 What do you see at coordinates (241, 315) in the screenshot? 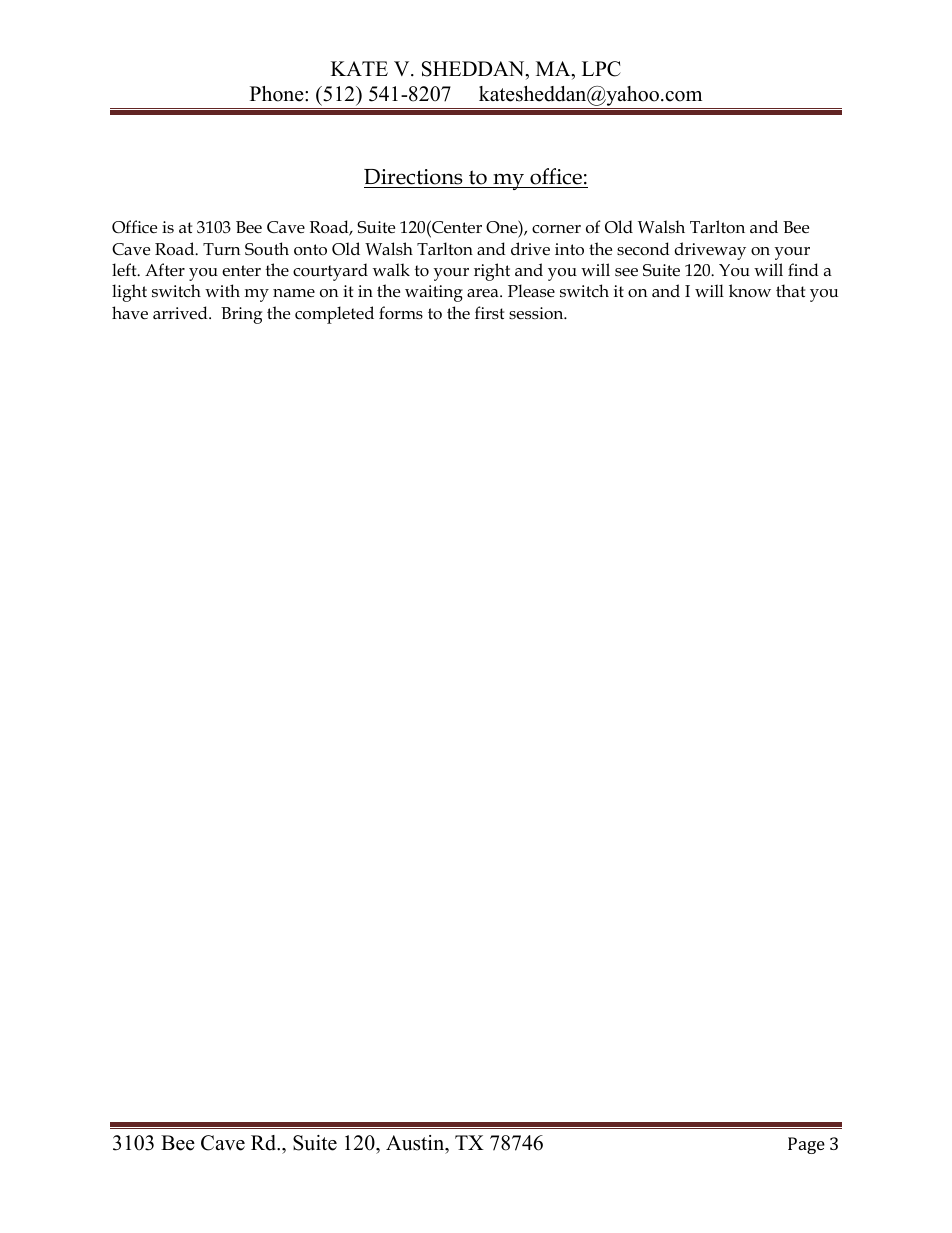
I see `Bring` at bounding box center [241, 315].
